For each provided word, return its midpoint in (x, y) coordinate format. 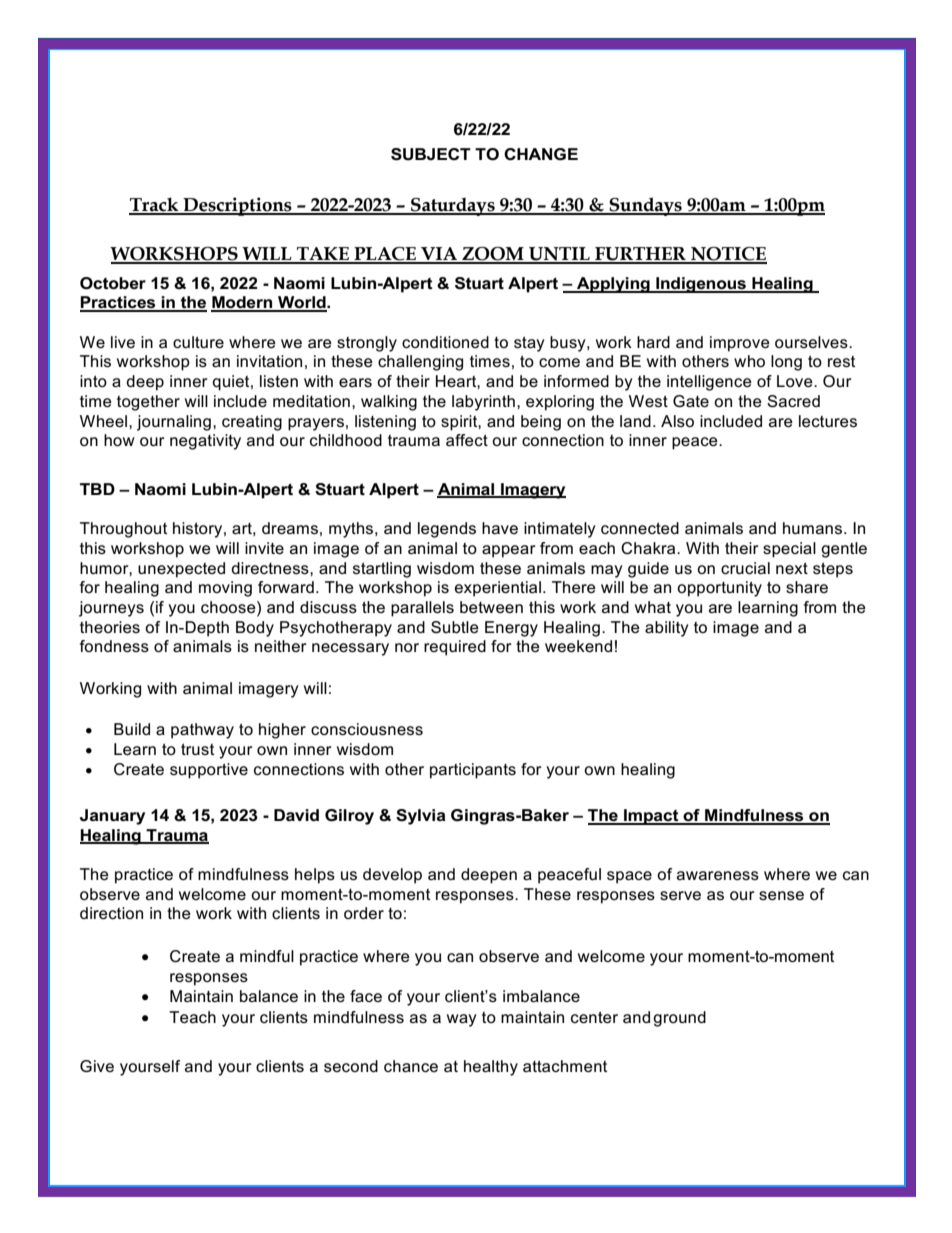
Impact (651, 817)
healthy (491, 1068)
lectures (828, 421)
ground (679, 1019)
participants (473, 771)
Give (97, 1066)
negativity (205, 442)
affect (467, 440)
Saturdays (453, 207)
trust (197, 749)
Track (155, 205)
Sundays (645, 206)
